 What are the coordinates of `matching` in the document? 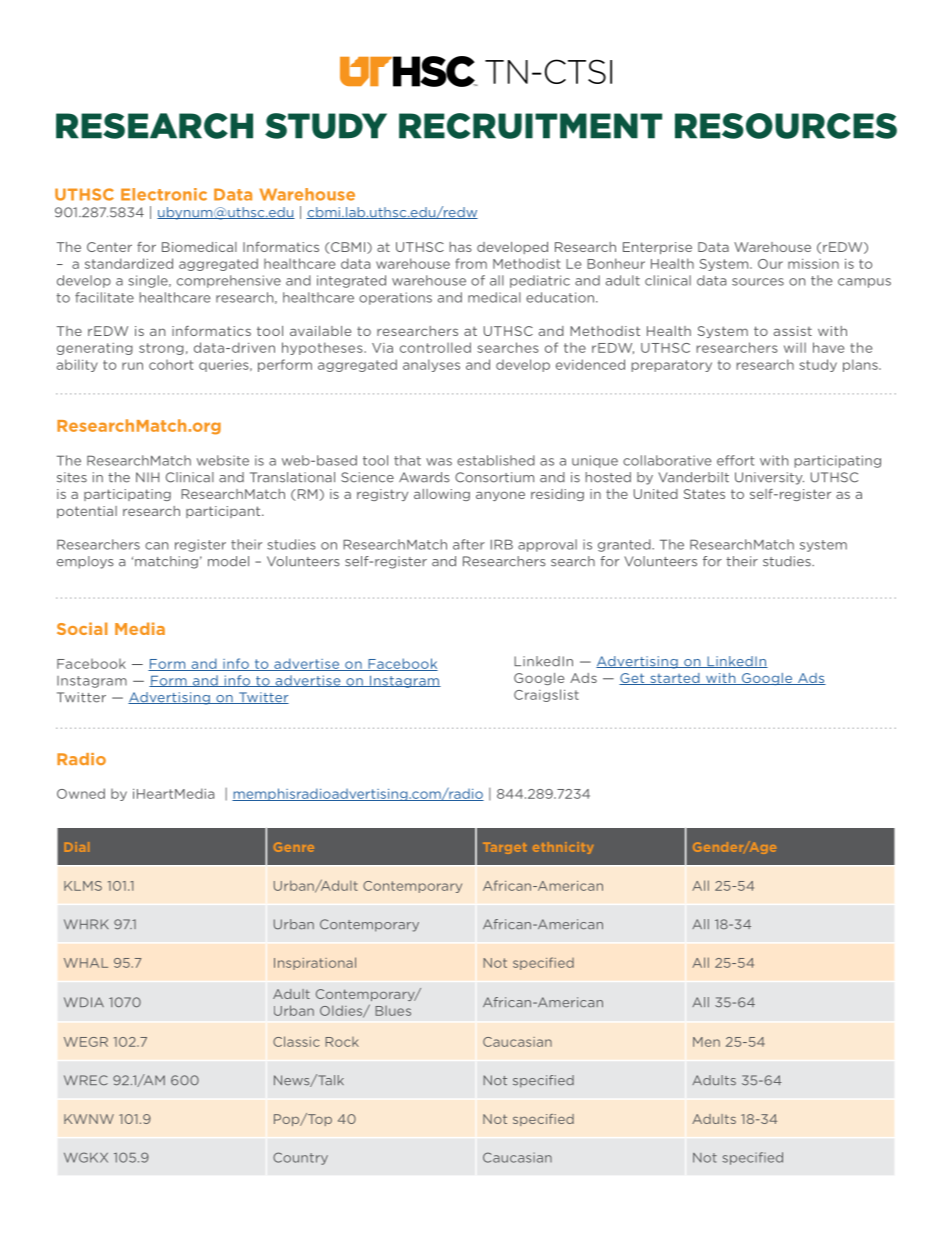 It's located at (166, 562).
